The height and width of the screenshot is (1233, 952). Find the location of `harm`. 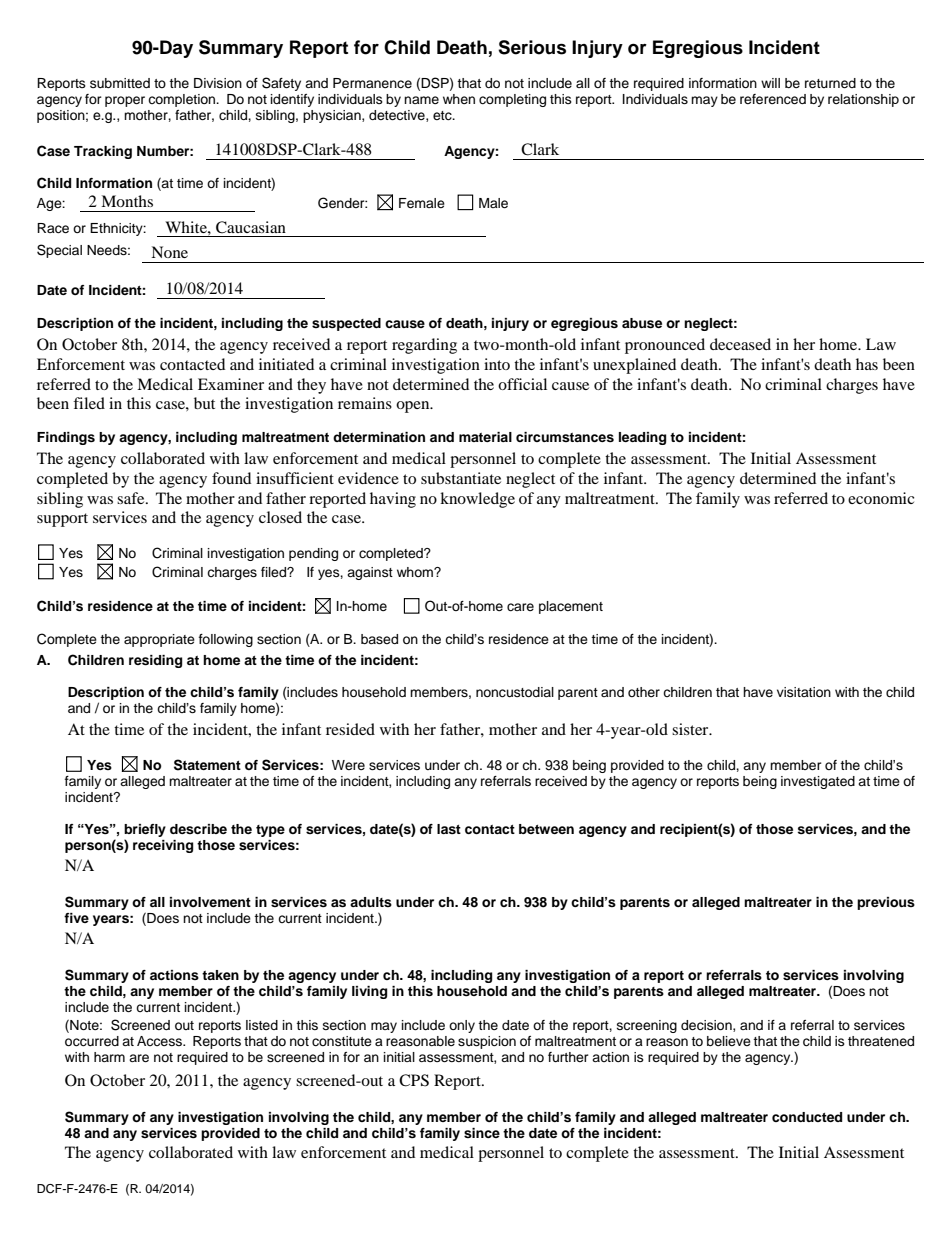

harm is located at coordinates (109, 1057).
